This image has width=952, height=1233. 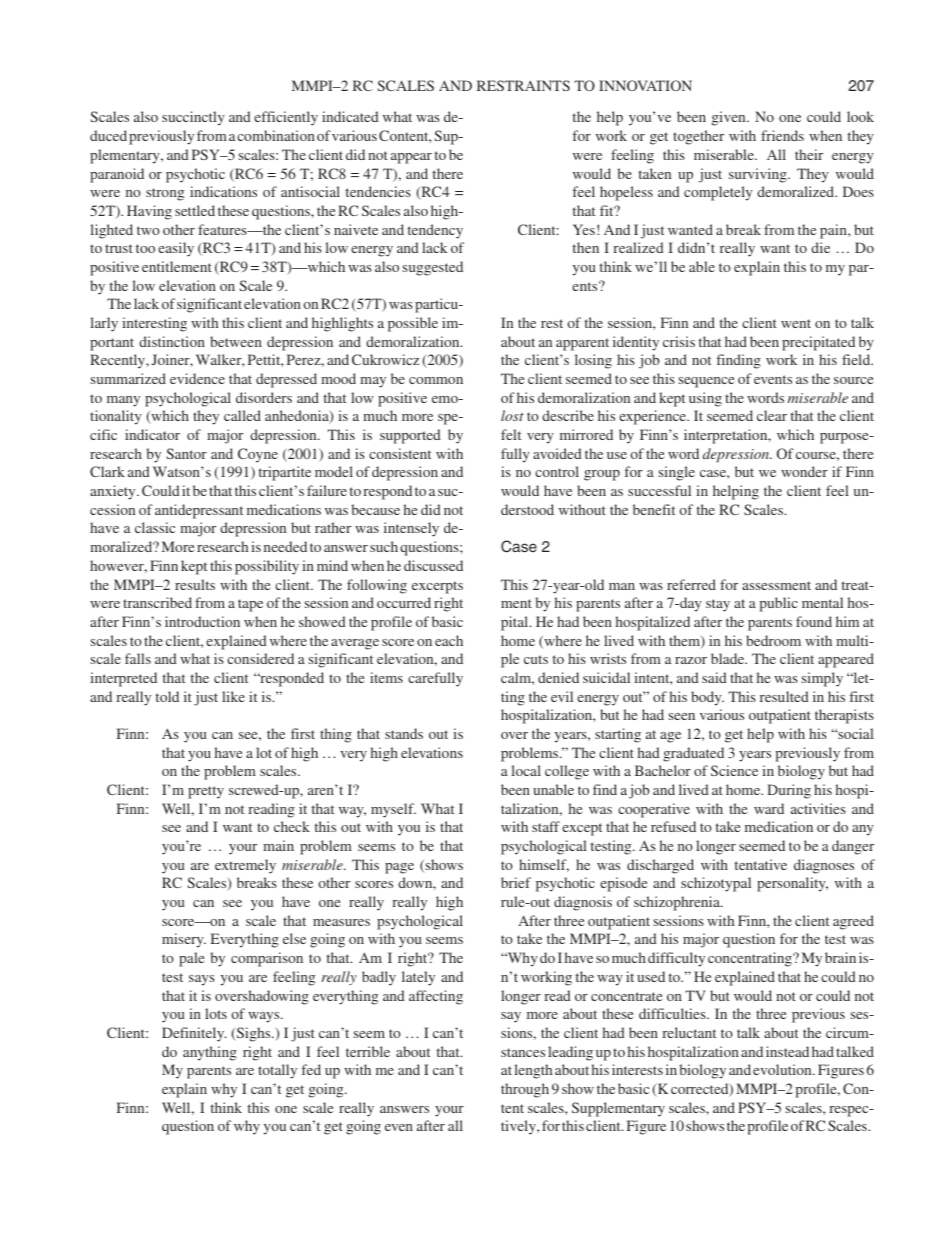 What do you see at coordinates (796, 323) in the image?
I see `went` at bounding box center [796, 323].
